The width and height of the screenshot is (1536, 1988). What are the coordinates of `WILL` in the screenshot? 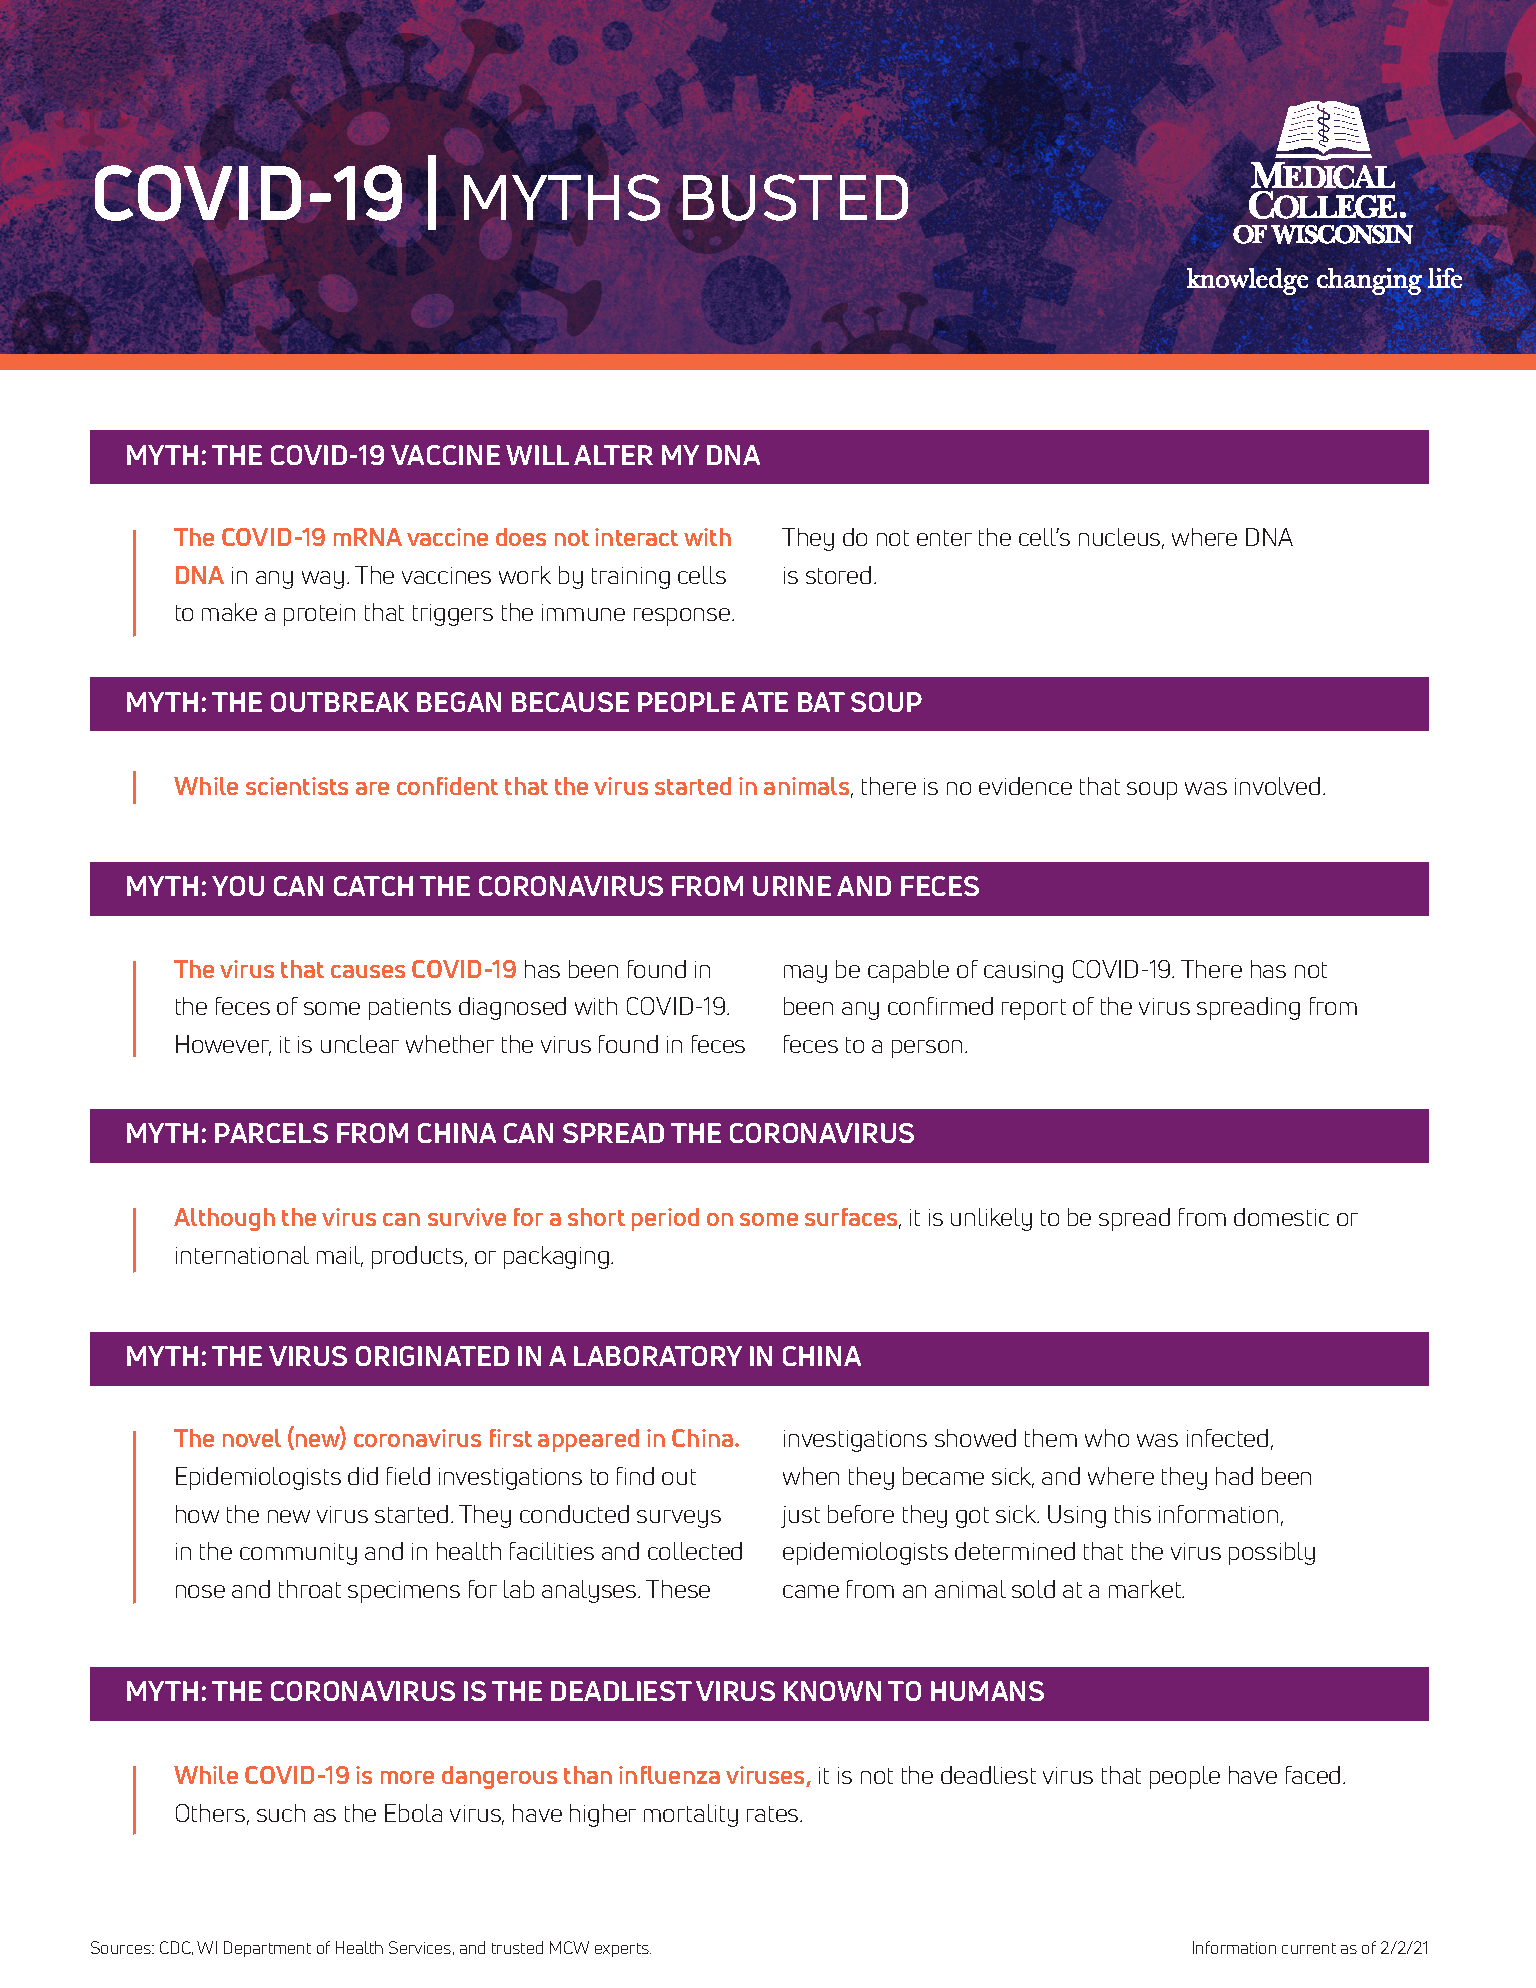 It's located at (537, 455).
